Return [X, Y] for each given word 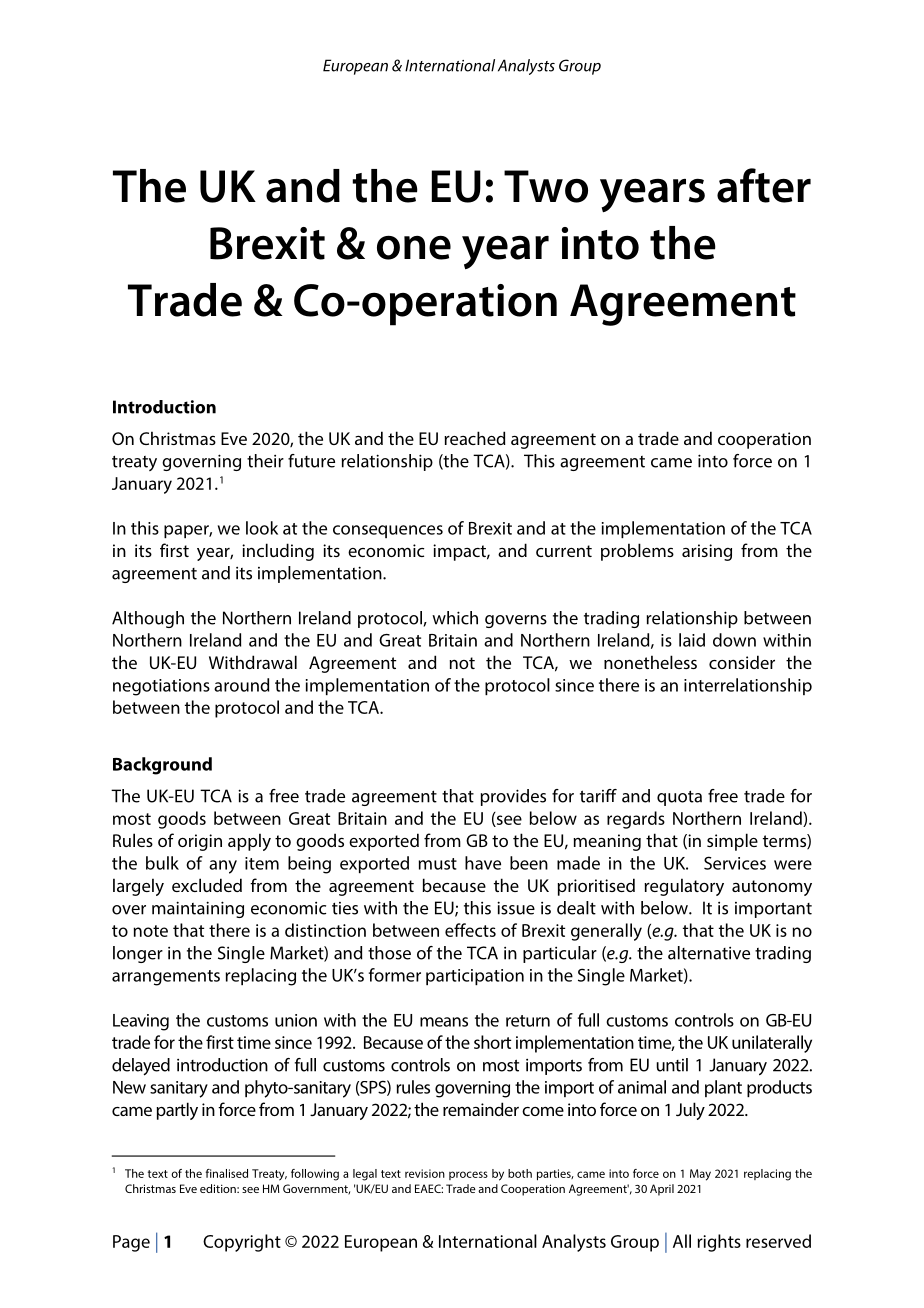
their [265, 461]
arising [707, 552]
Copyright [242, 1243]
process [468, 1175]
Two [546, 186]
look [262, 528]
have [483, 863]
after [764, 185]
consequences [388, 531]
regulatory [684, 887]
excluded [207, 885]
